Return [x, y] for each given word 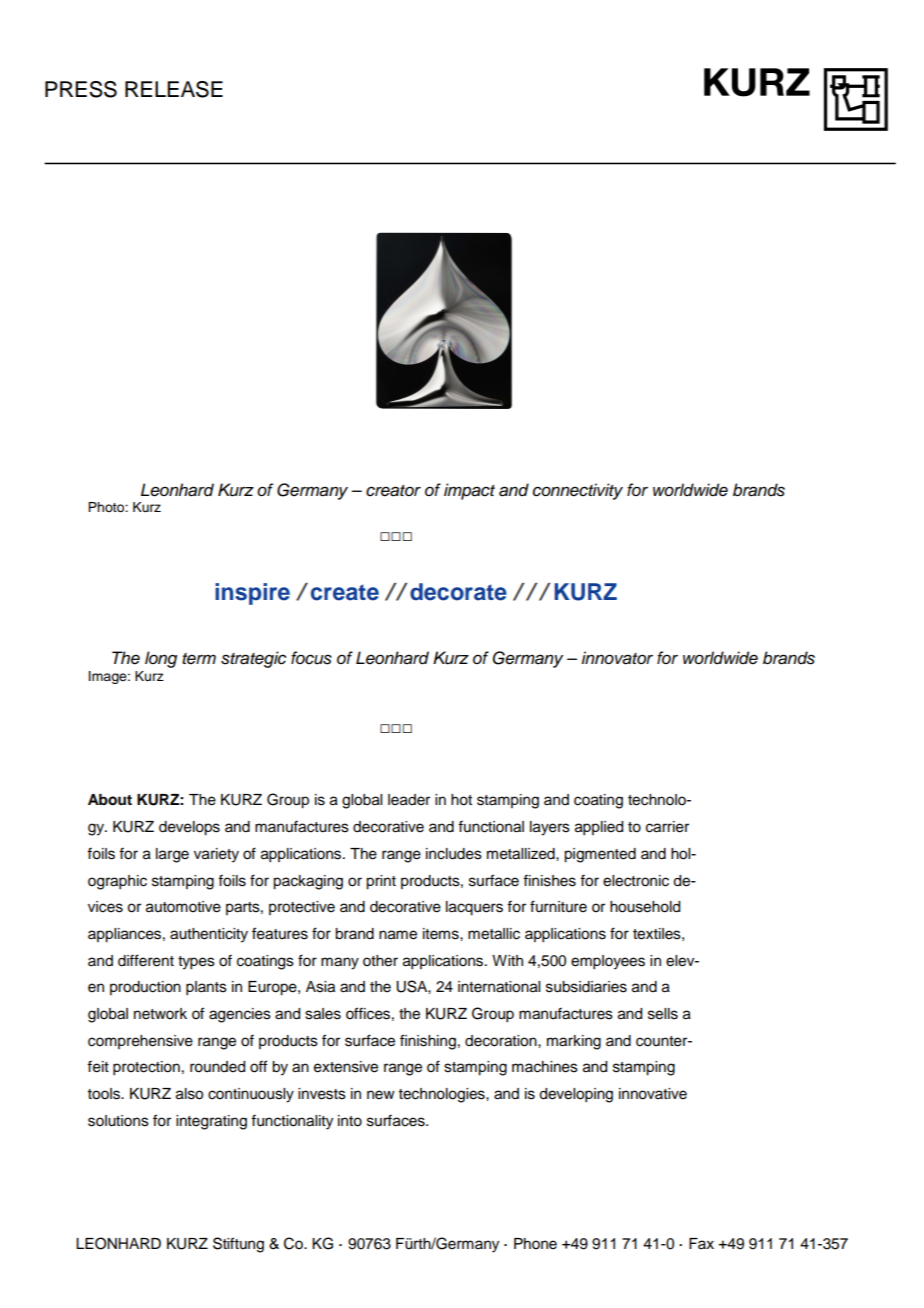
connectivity [578, 491]
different [146, 960]
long [161, 659]
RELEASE [174, 89]
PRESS [81, 89]
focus [311, 658]
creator [393, 491]
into [350, 1121]
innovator [617, 658]
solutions [118, 1121]
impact [469, 491]
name [398, 935]
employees [608, 962]
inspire [252, 594]
